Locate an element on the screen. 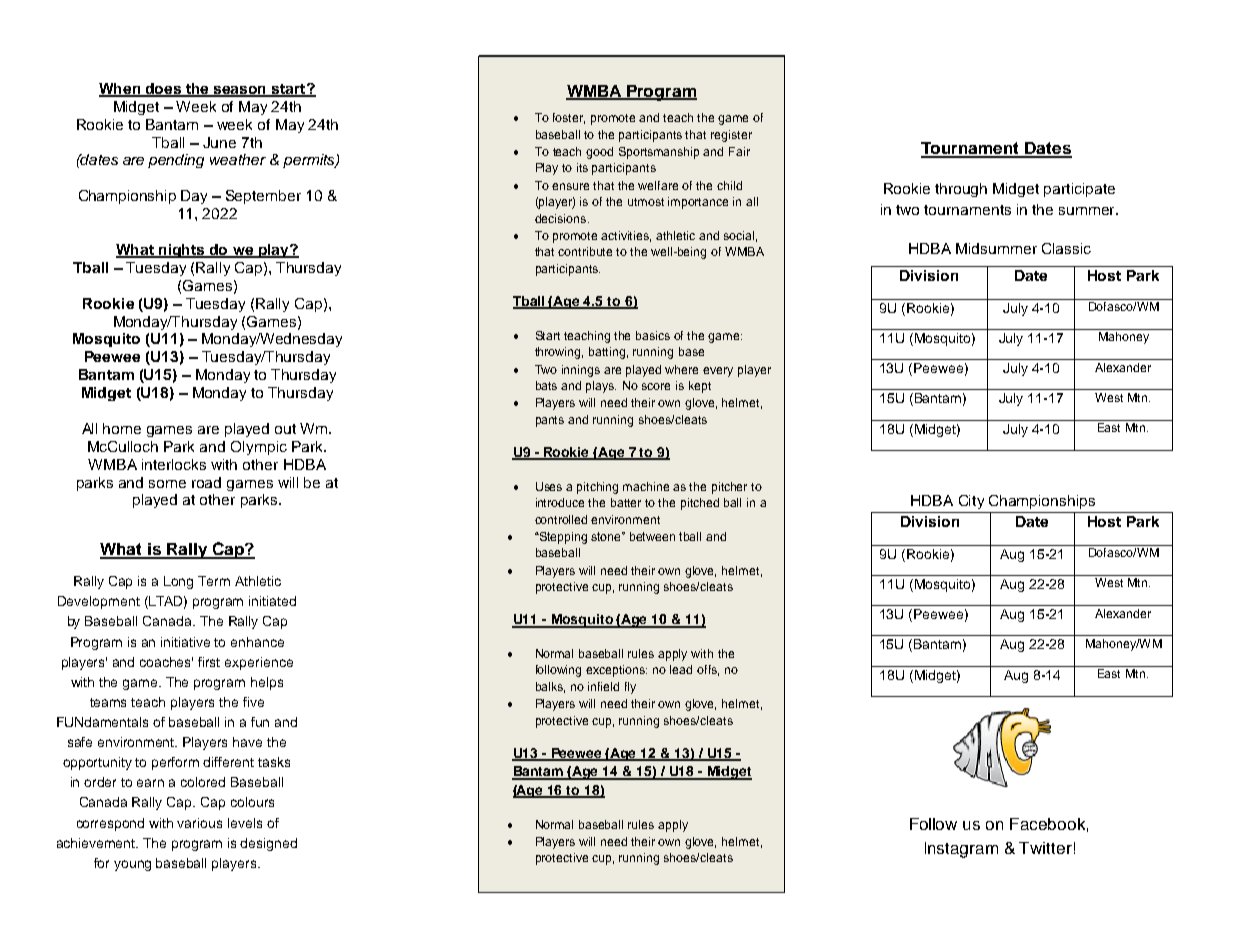 The height and width of the screenshot is (952, 1233). exceptions is located at coordinates (616, 671).
